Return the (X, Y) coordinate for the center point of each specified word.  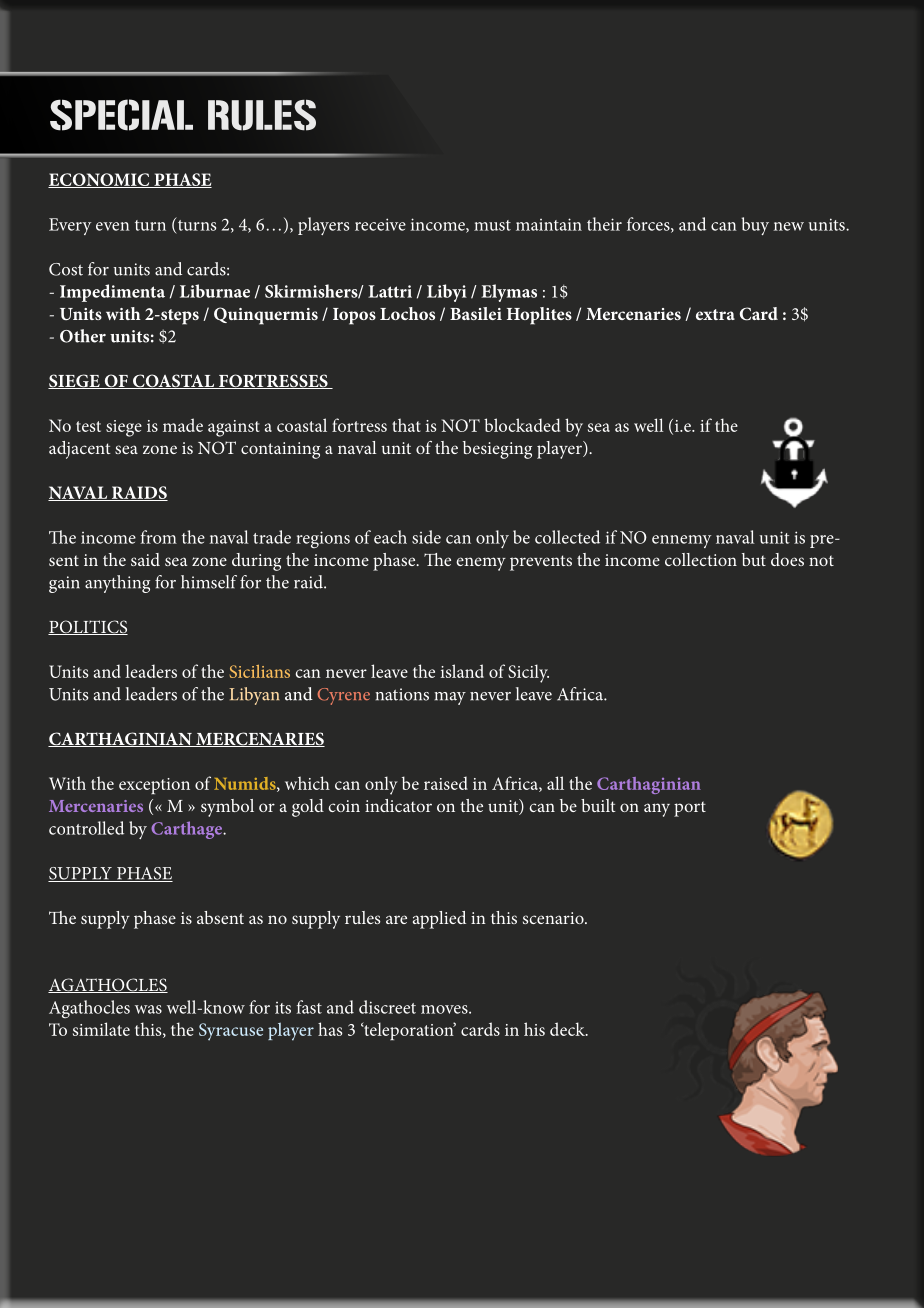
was (148, 1009)
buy (755, 226)
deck (568, 1029)
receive (380, 224)
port (690, 809)
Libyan (254, 696)
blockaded (522, 425)
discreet (387, 1007)
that (406, 425)
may (450, 698)
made (183, 425)
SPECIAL (121, 115)
